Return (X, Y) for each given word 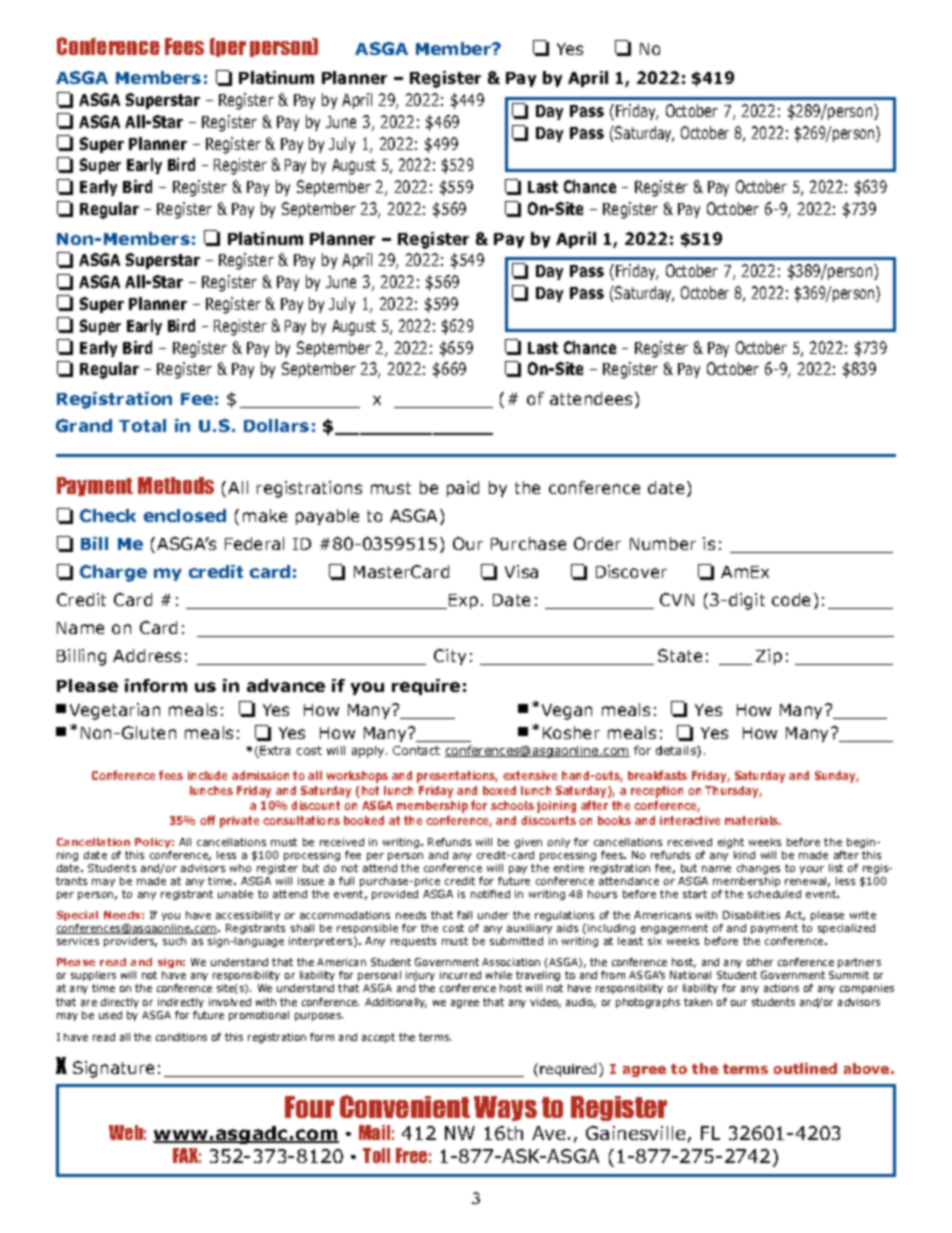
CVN (677, 599)
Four (309, 1107)
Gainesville (635, 1133)
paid (463, 489)
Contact (416, 750)
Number (663, 543)
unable (235, 894)
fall (464, 915)
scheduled (774, 894)
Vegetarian (115, 711)
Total (142, 425)
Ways (505, 1108)
